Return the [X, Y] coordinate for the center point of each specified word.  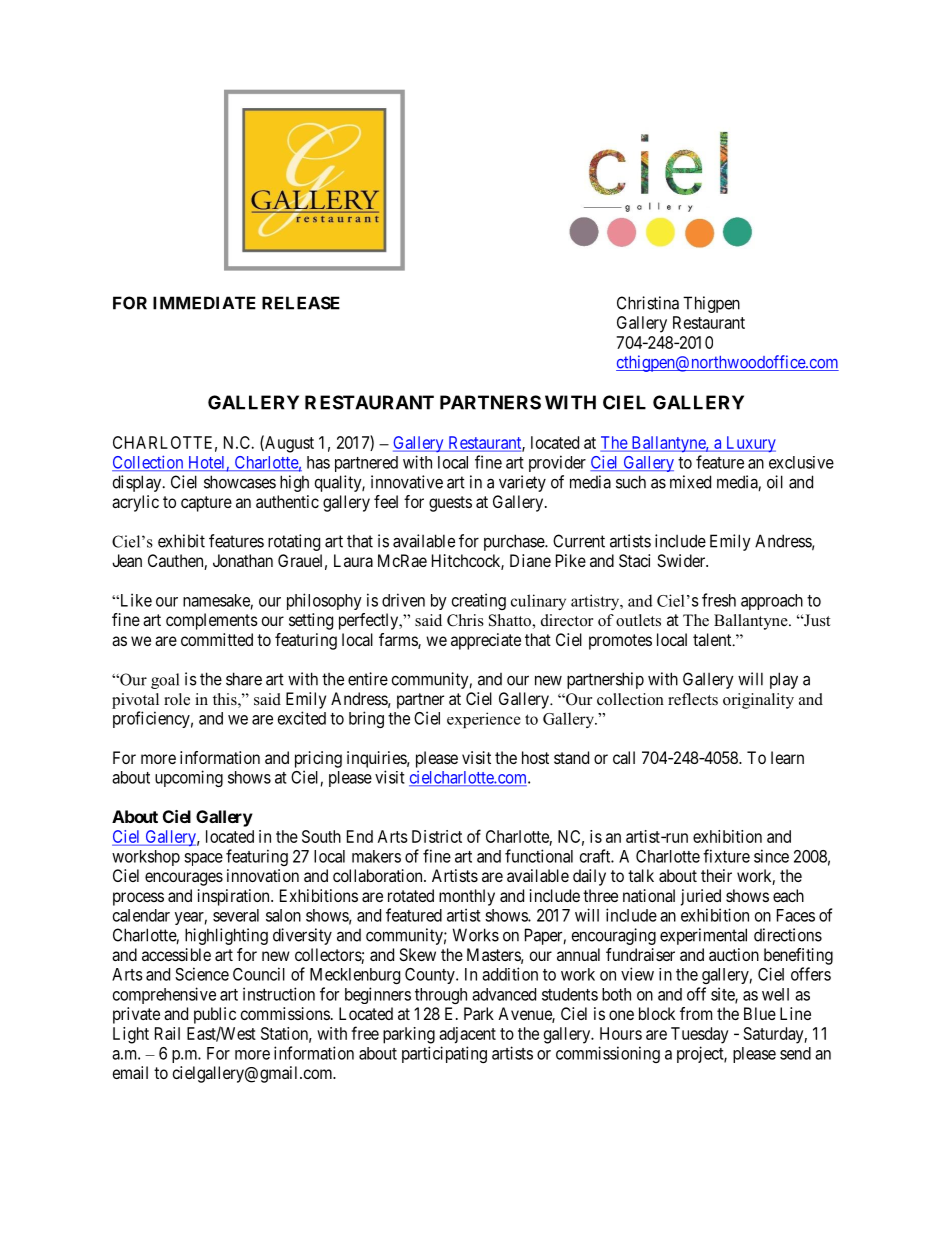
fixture [726, 856]
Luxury [750, 444]
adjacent [467, 1035]
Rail [167, 1033]
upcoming [189, 778]
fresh [719, 600]
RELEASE [301, 303]
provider [557, 463]
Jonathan [243, 560]
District [437, 836]
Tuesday [700, 1035]
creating [479, 601]
